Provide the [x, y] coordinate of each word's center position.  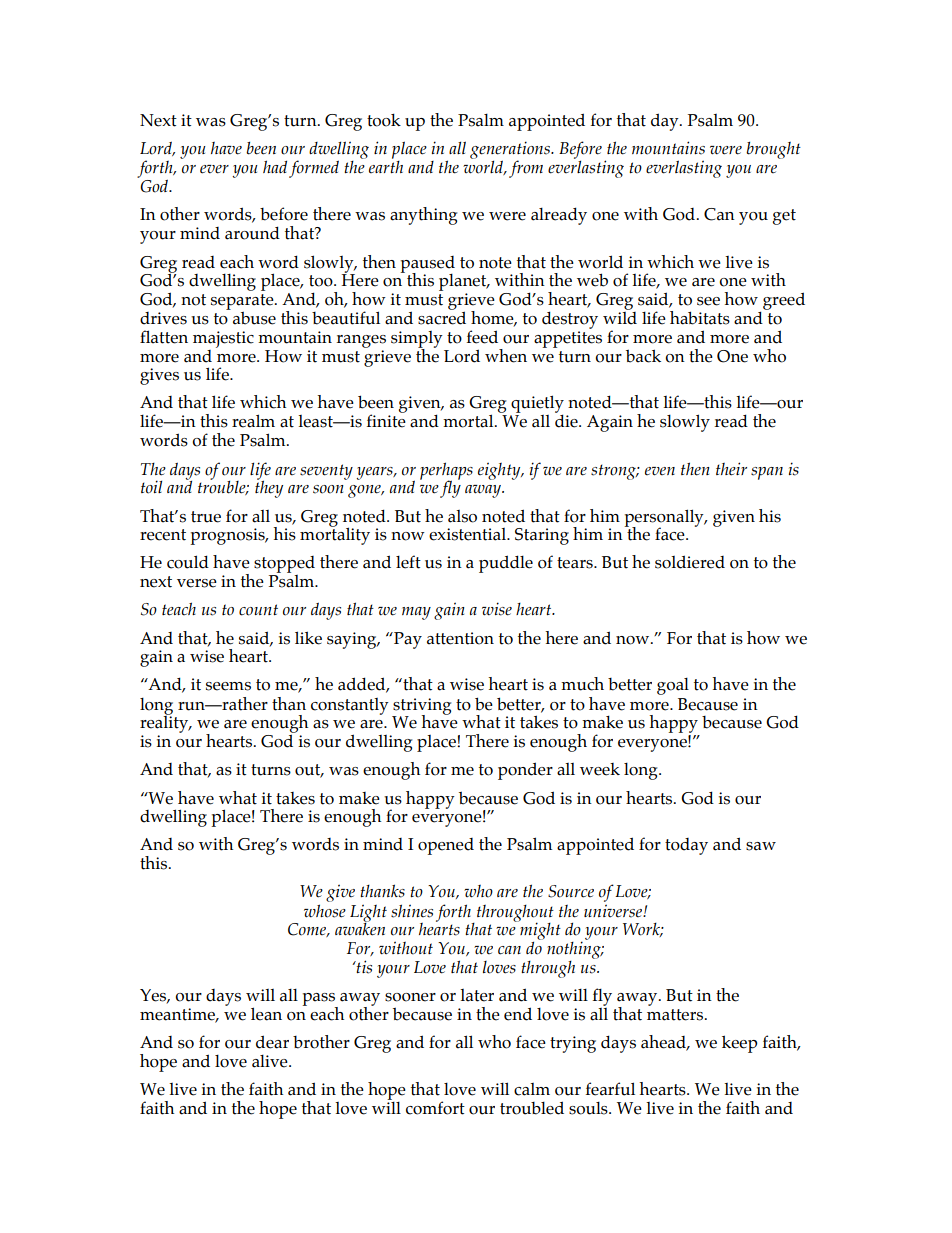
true [206, 517]
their [731, 469]
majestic [223, 339]
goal [673, 686]
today [686, 846]
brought [773, 150]
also [462, 516]
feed [482, 337]
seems [228, 686]
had [275, 166]
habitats [700, 318]
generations [511, 151]
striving [421, 707]
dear [272, 1042]
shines [412, 911]
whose [325, 911]
